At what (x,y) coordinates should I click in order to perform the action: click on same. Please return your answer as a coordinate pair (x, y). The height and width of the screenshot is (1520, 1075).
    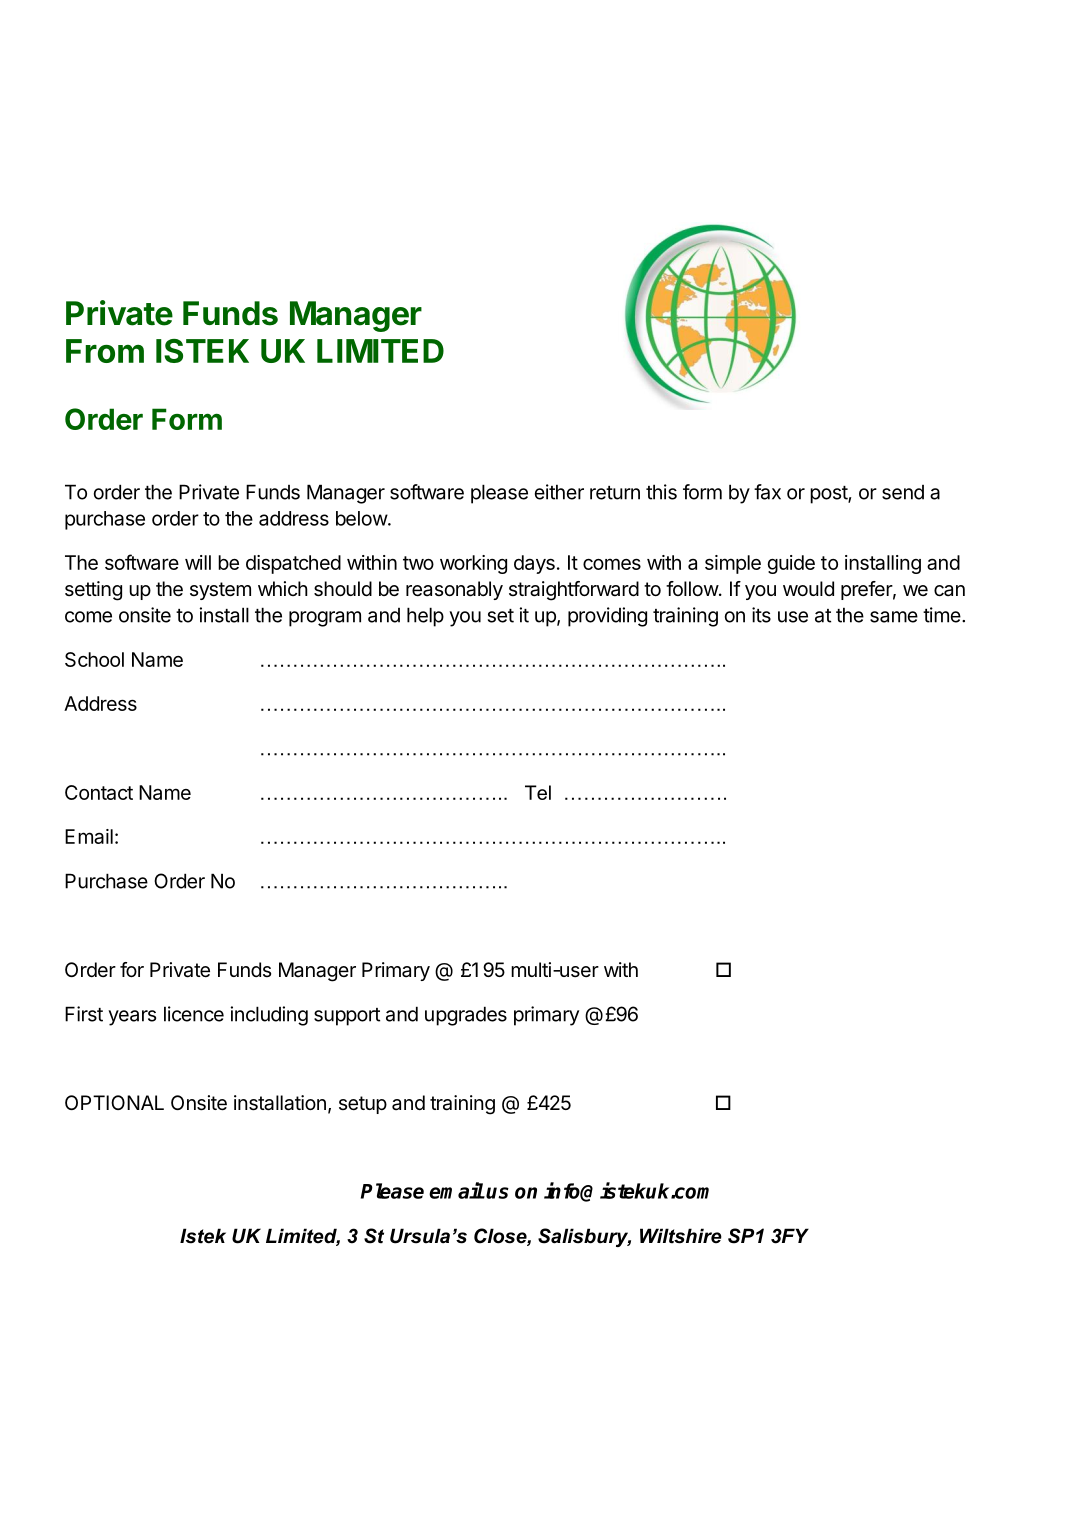
    Looking at the image, I should click on (894, 617).
